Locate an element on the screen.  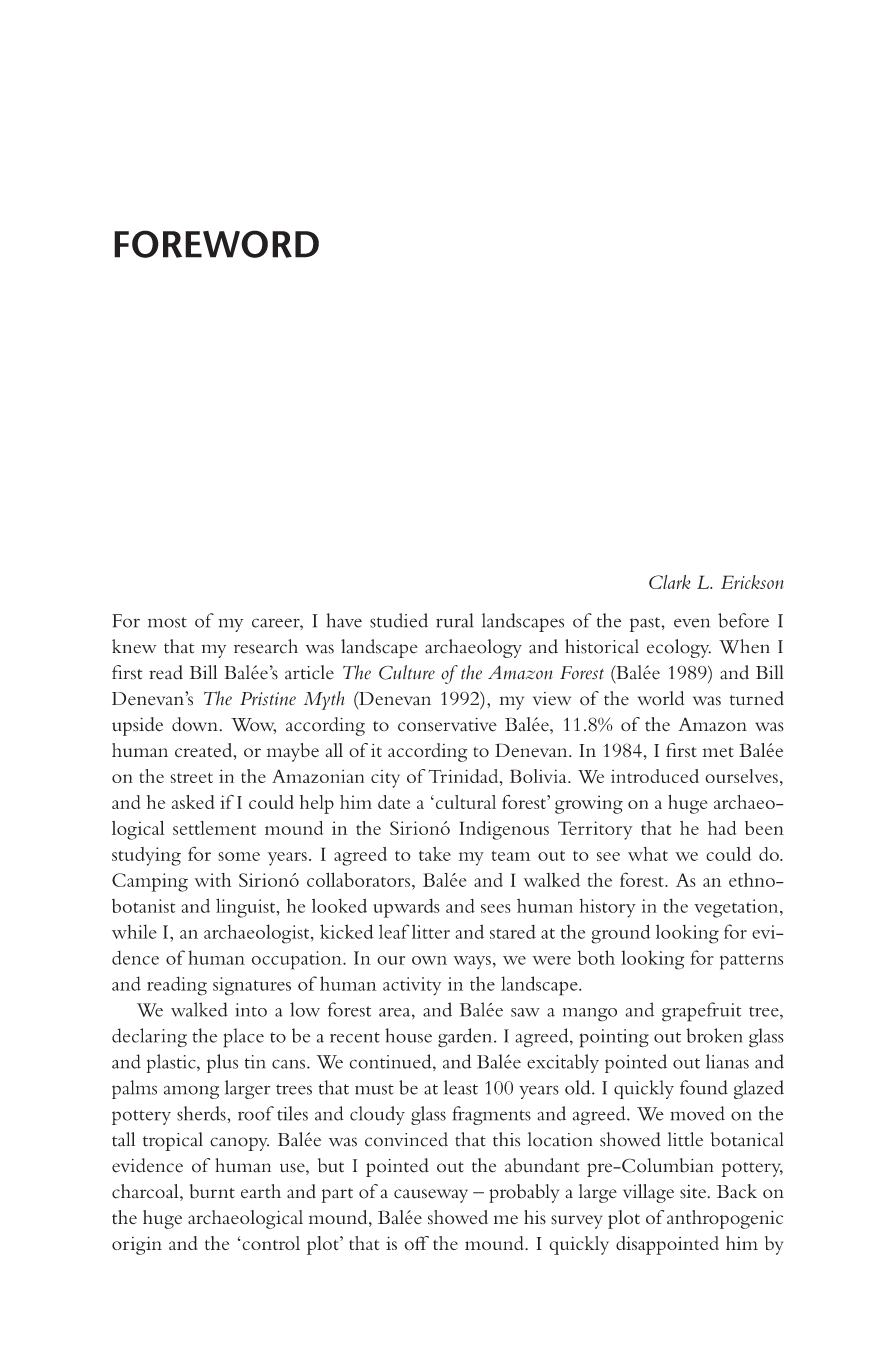
most is located at coordinates (167, 622).
